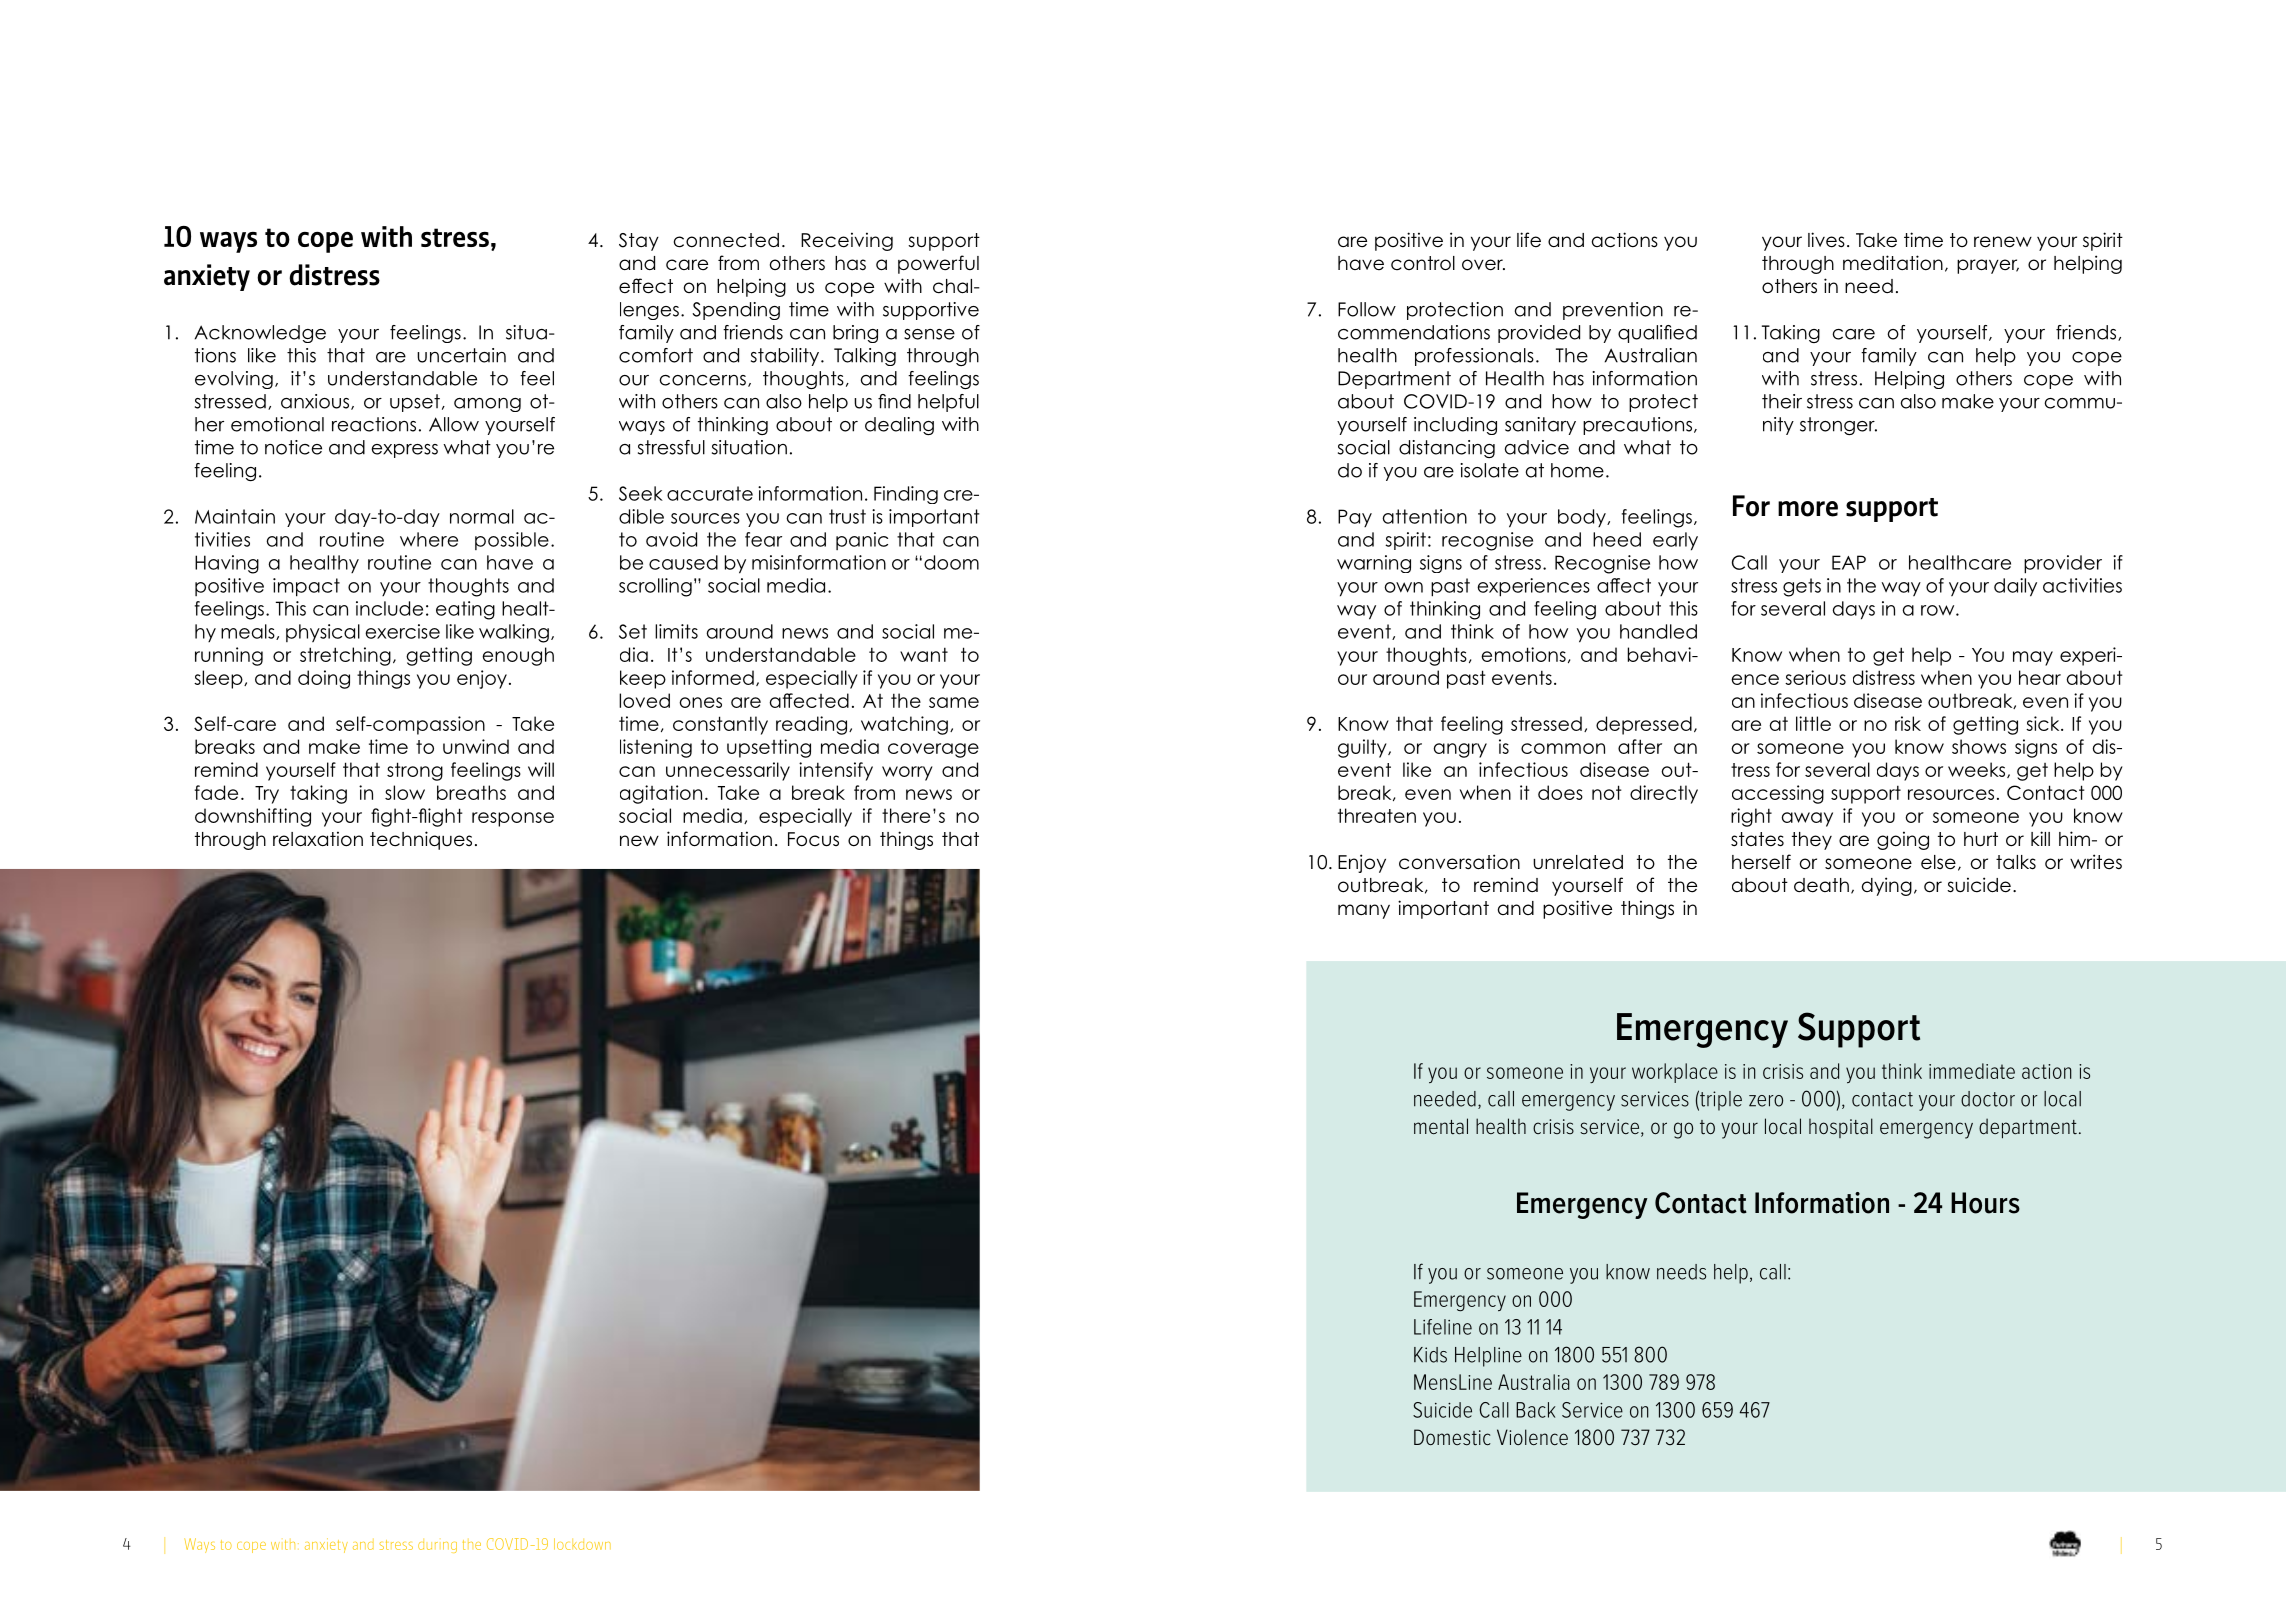 The width and height of the document is (2286, 1616). What do you see at coordinates (1893, 263) in the document?
I see `meditation` at bounding box center [1893, 263].
